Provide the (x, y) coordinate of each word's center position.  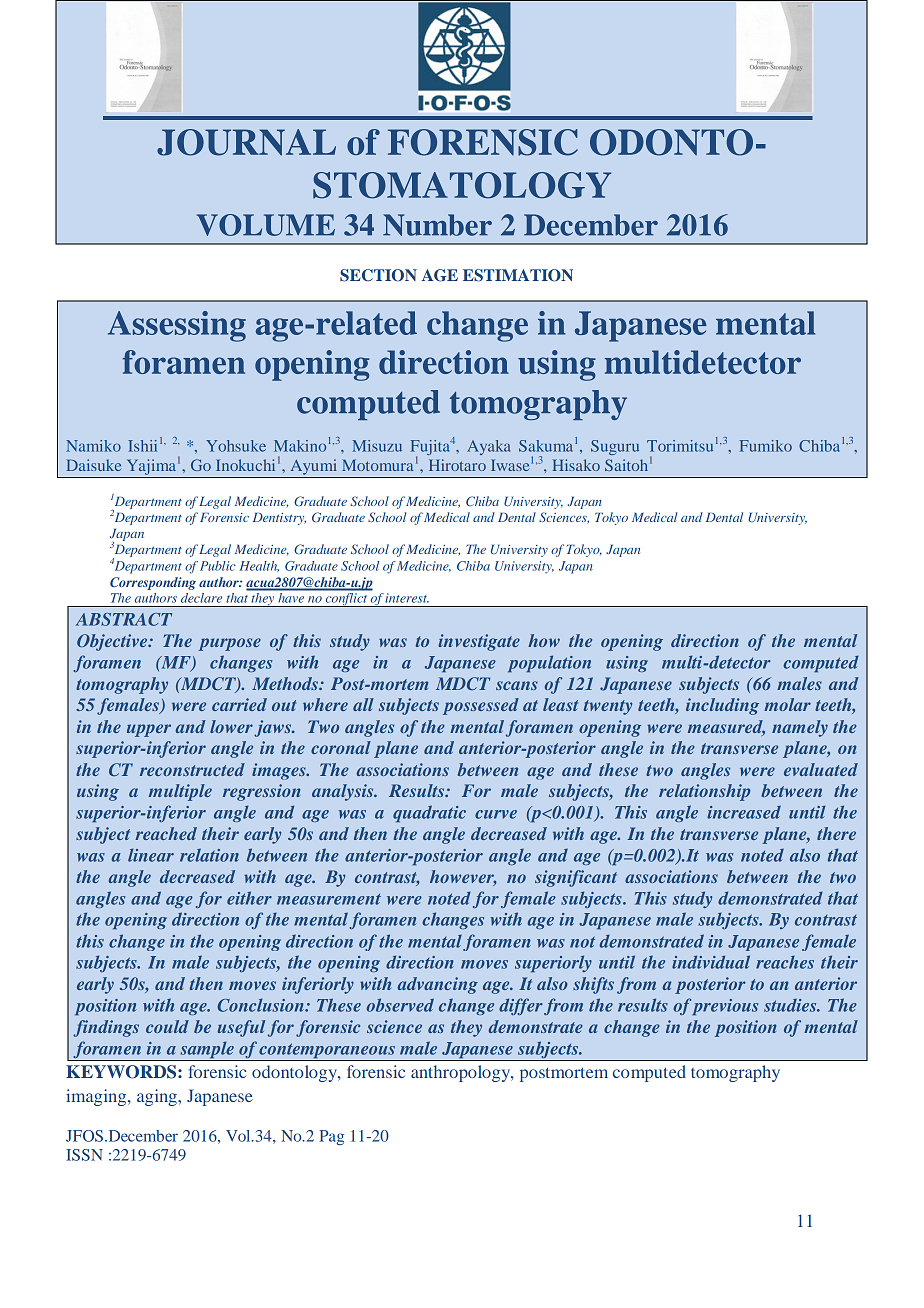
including (722, 706)
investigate (479, 642)
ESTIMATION (518, 275)
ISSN (84, 1155)
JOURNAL (246, 142)
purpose (229, 644)
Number (437, 225)
